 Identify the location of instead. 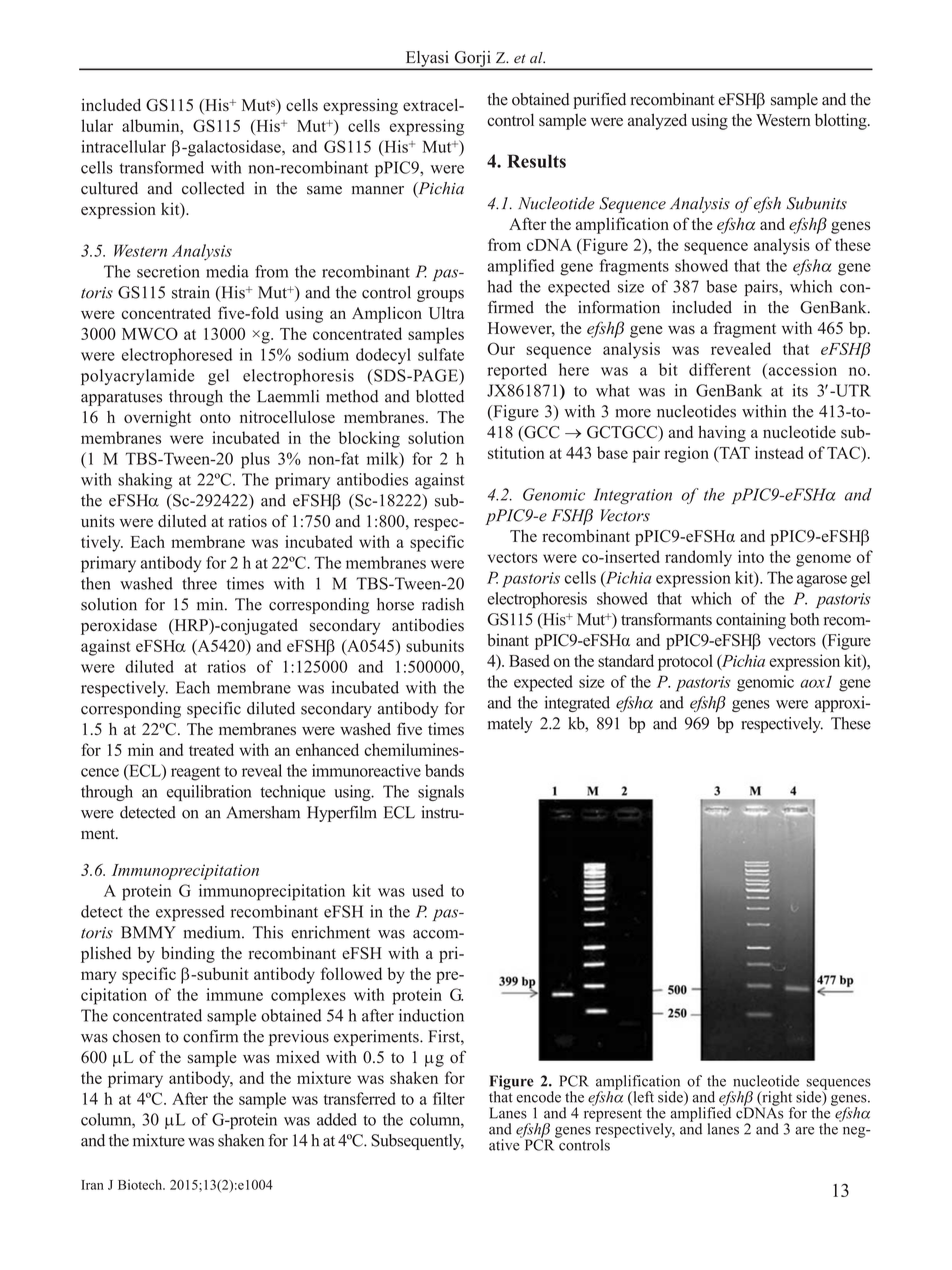
(779, 452).
